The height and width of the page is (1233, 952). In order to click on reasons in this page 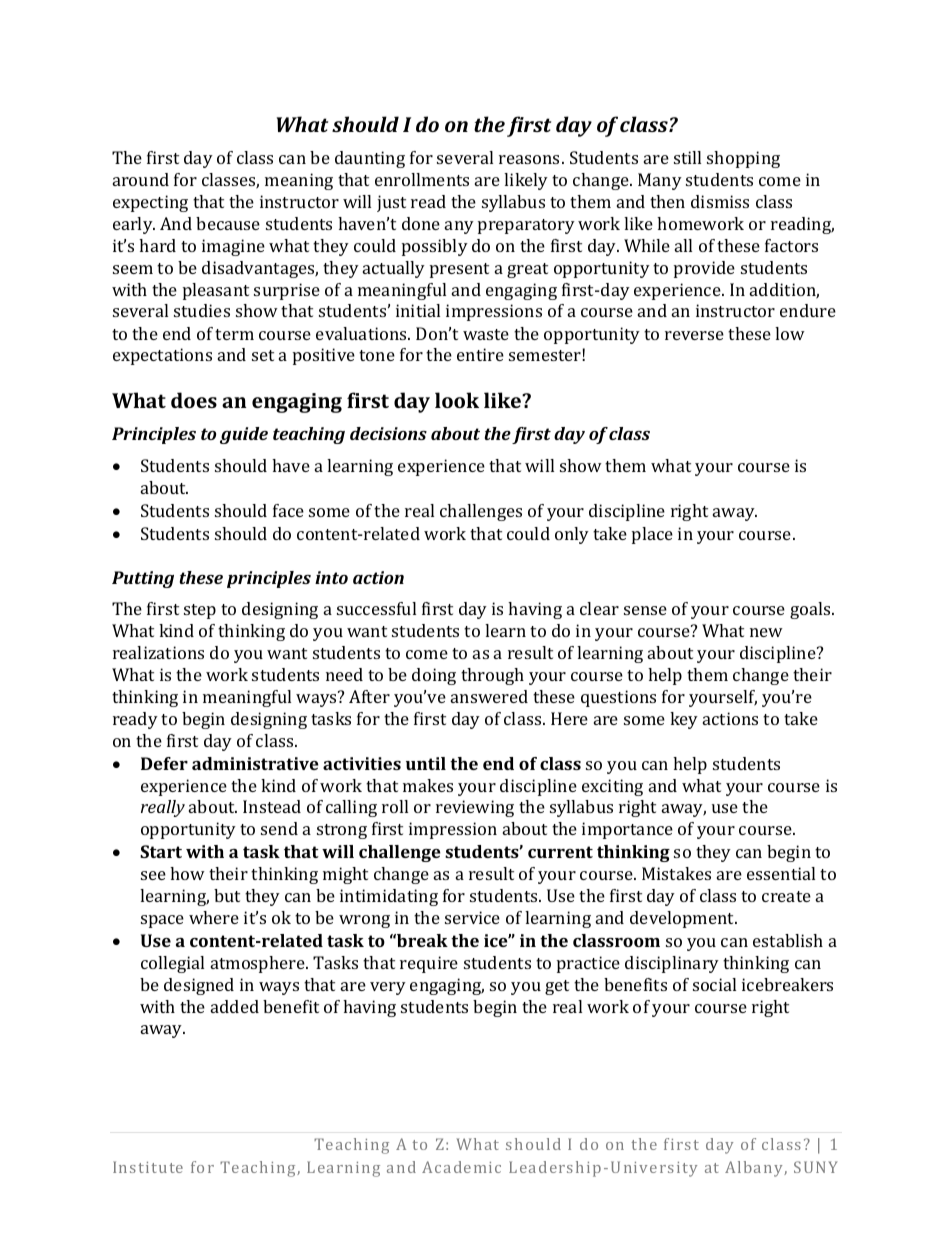, I will do `click(531, 159)`.
